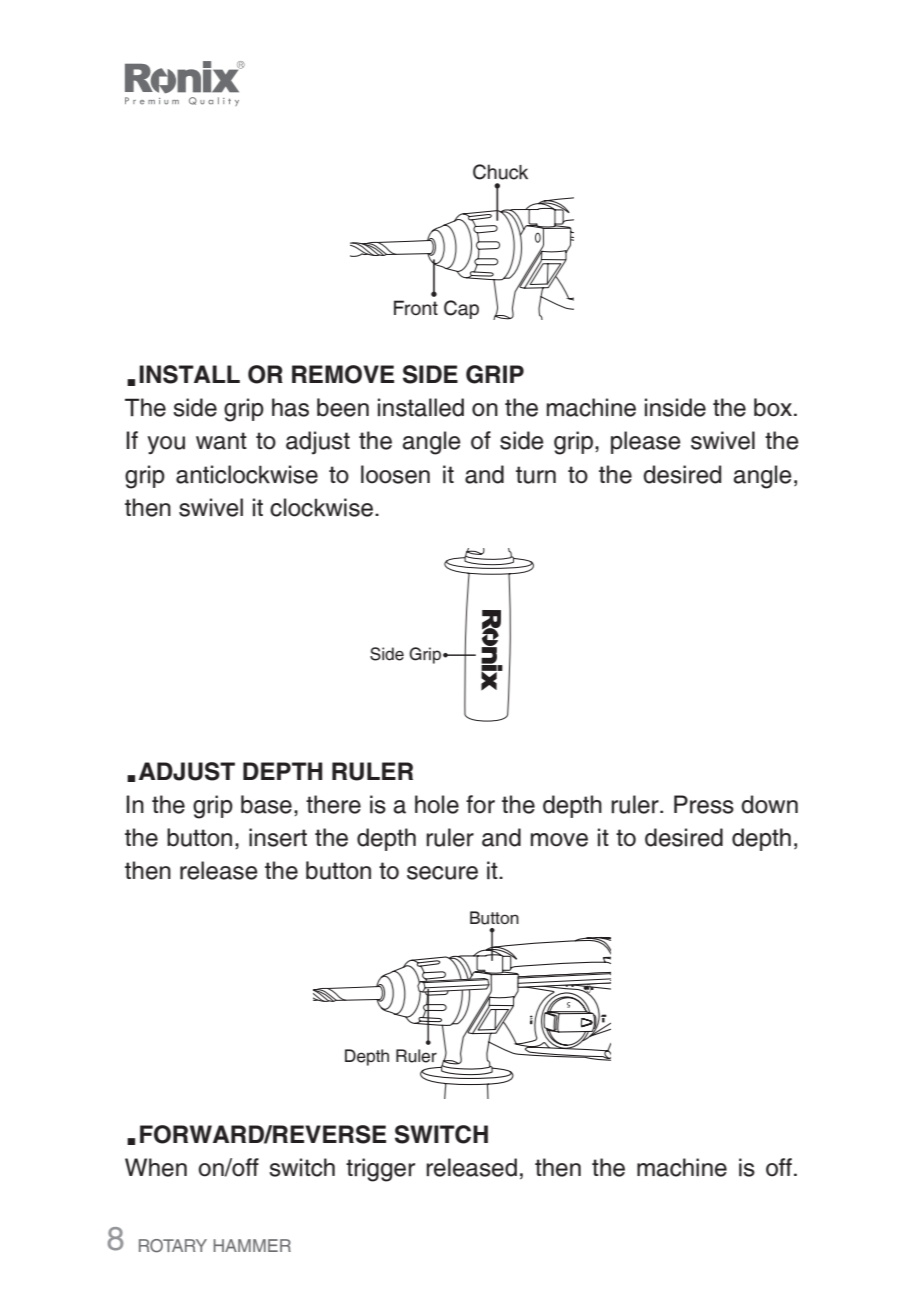 Image resolution: width=924 pixels, height=1311 pixels. What do you see at coordinates (500, 172) in the image?
I see `Chuck` at bounding box center [500, 172].
